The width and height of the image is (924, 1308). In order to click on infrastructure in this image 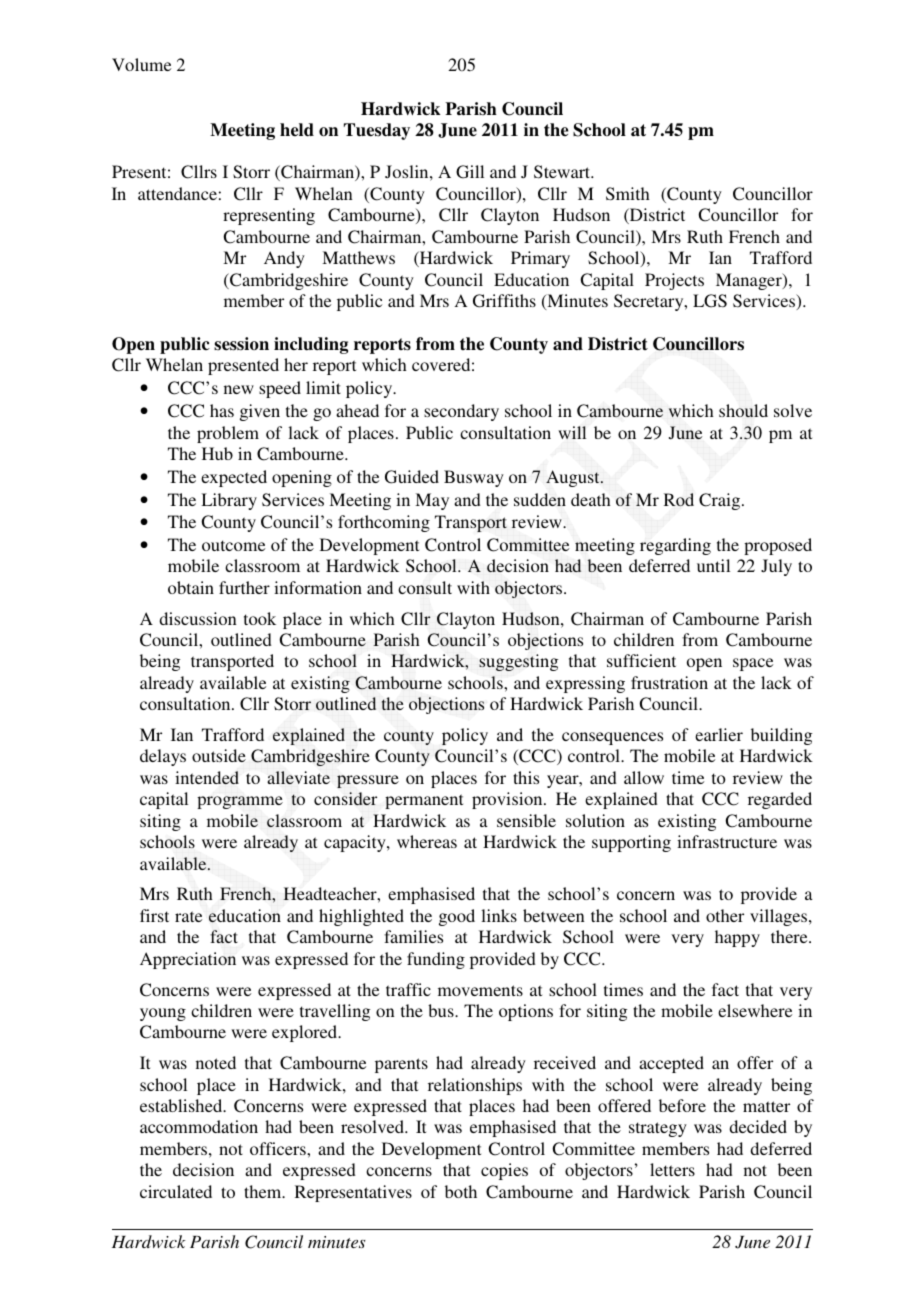, I will do `click(727, 841)`.
